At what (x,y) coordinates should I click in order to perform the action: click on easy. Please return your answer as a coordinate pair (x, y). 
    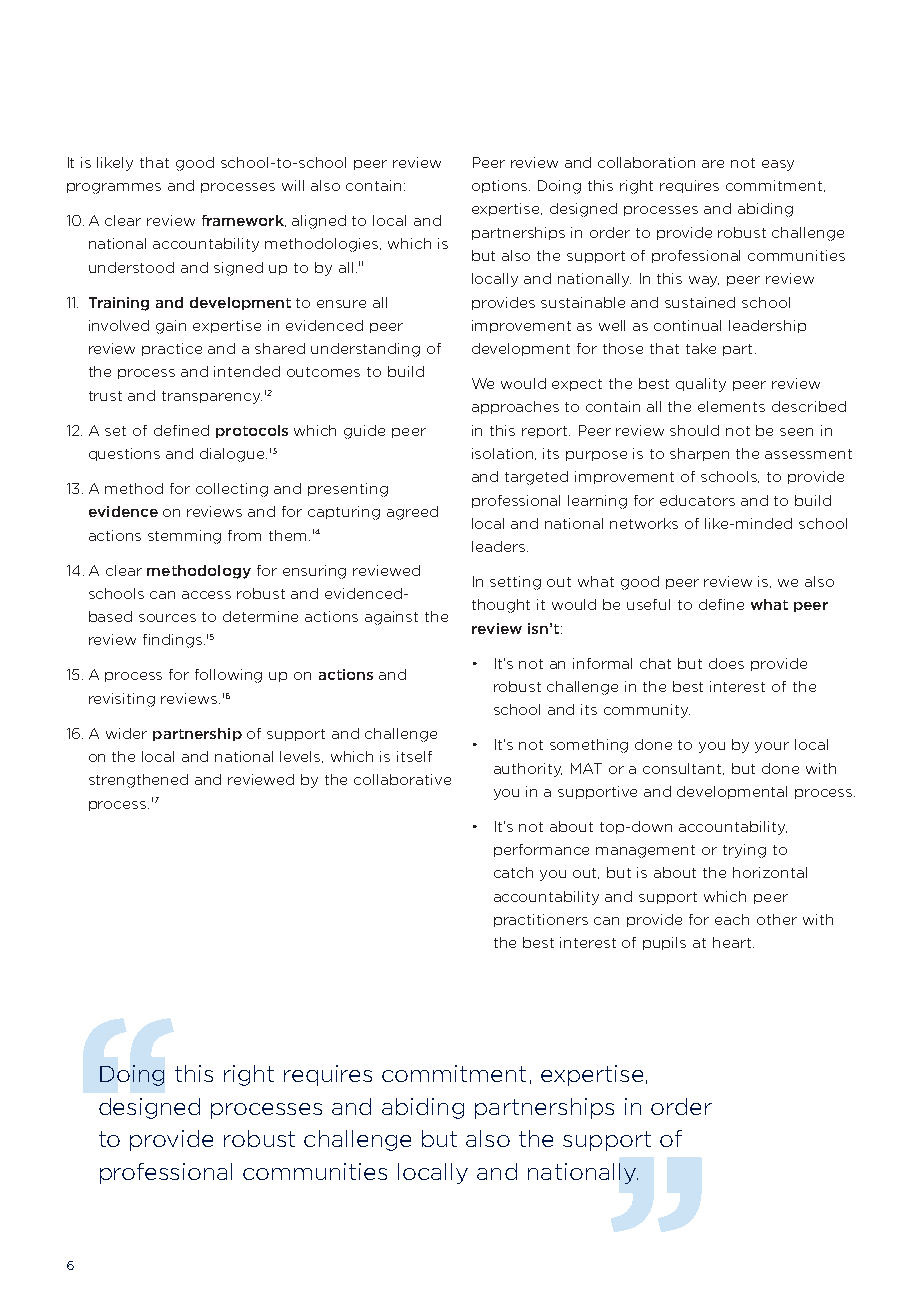
    Looking at the image, I should click on (778, 165).
